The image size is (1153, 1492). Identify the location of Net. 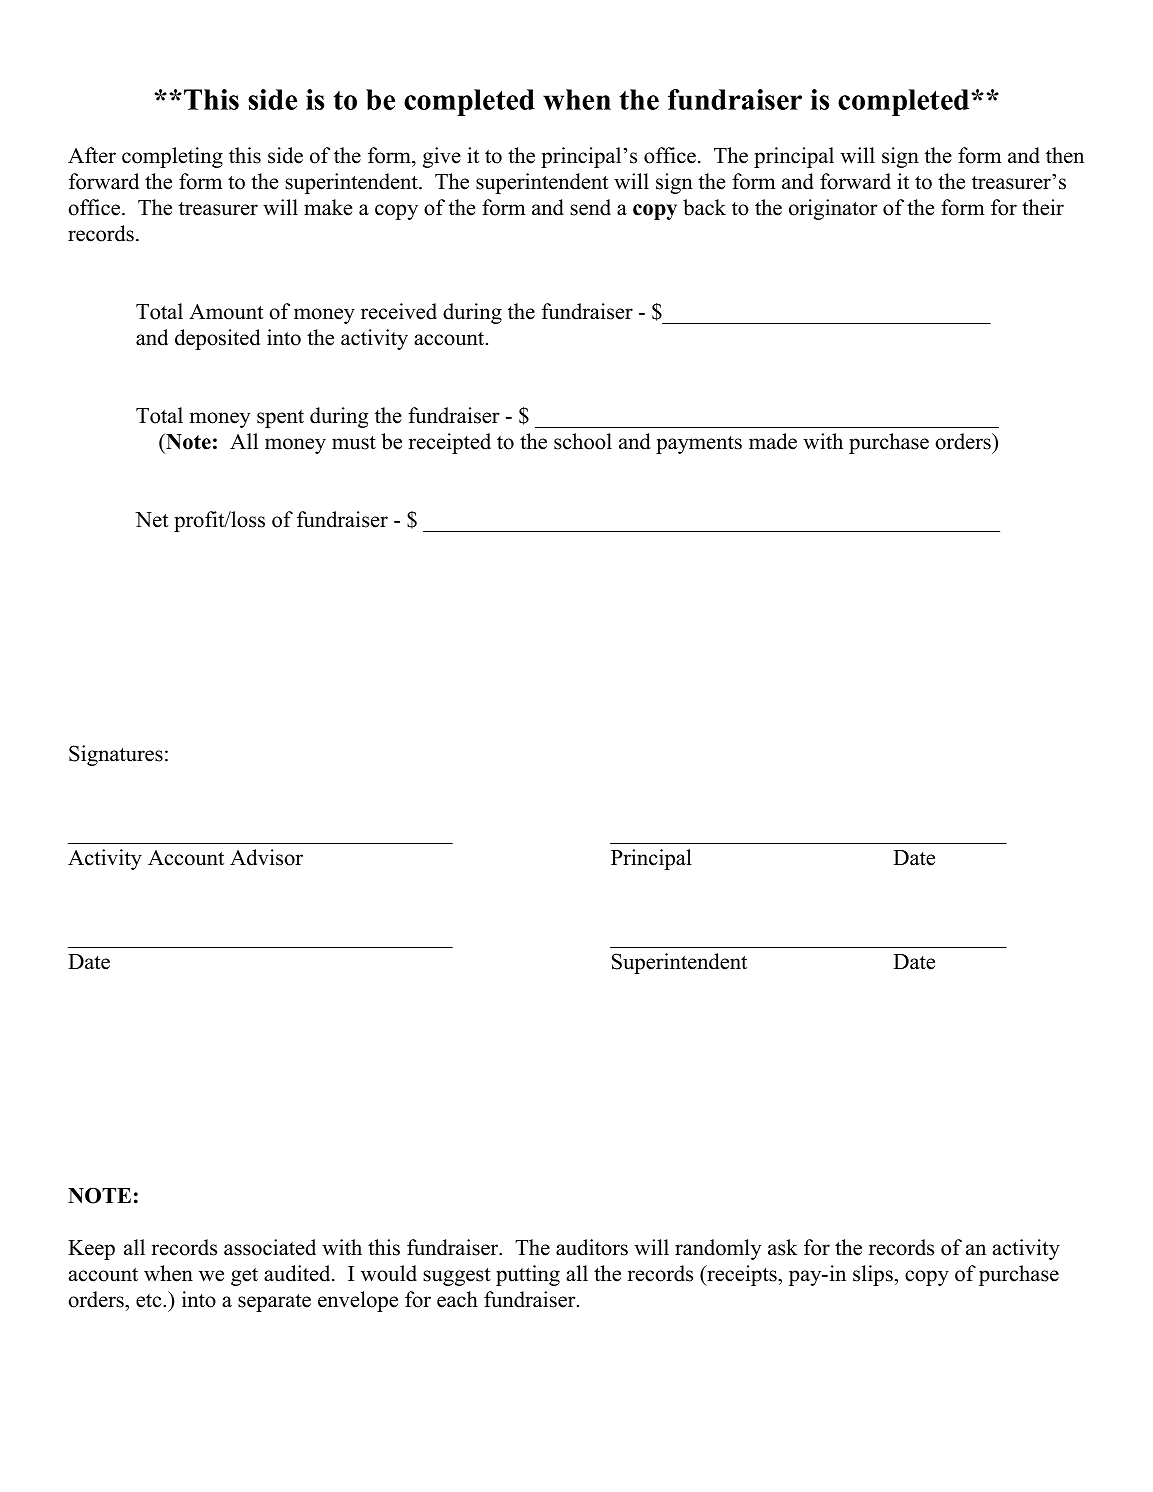
(152, 520).
